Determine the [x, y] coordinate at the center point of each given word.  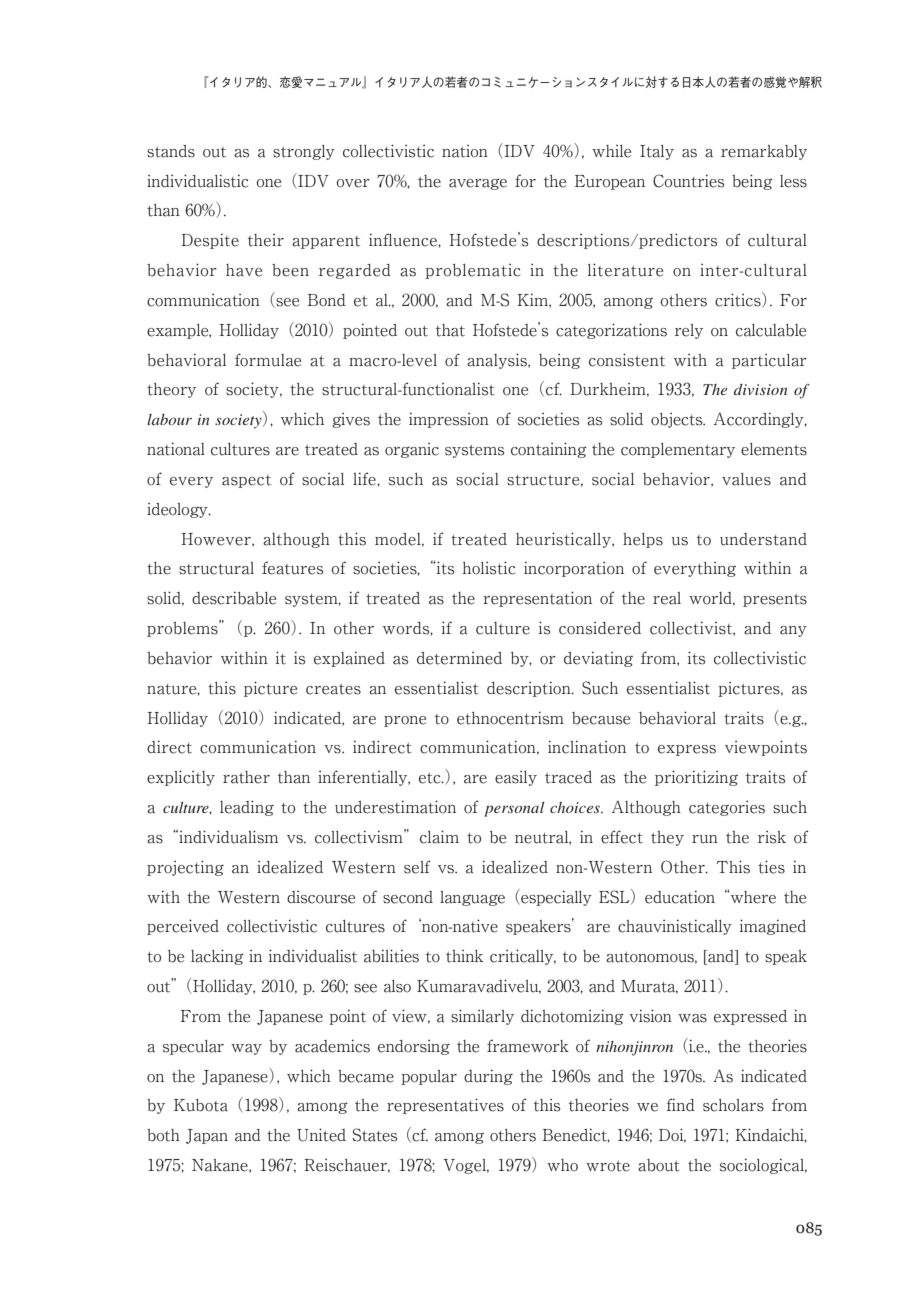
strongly [304, 152]
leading [247, 808]
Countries [688, 181]
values [746, 479]
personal [514, 809]
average [478, 184]
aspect [246, 481]
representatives [445, 1106]
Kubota [201, 1105]
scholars [733, 1105]
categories [727, 808]
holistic [489, 568]
